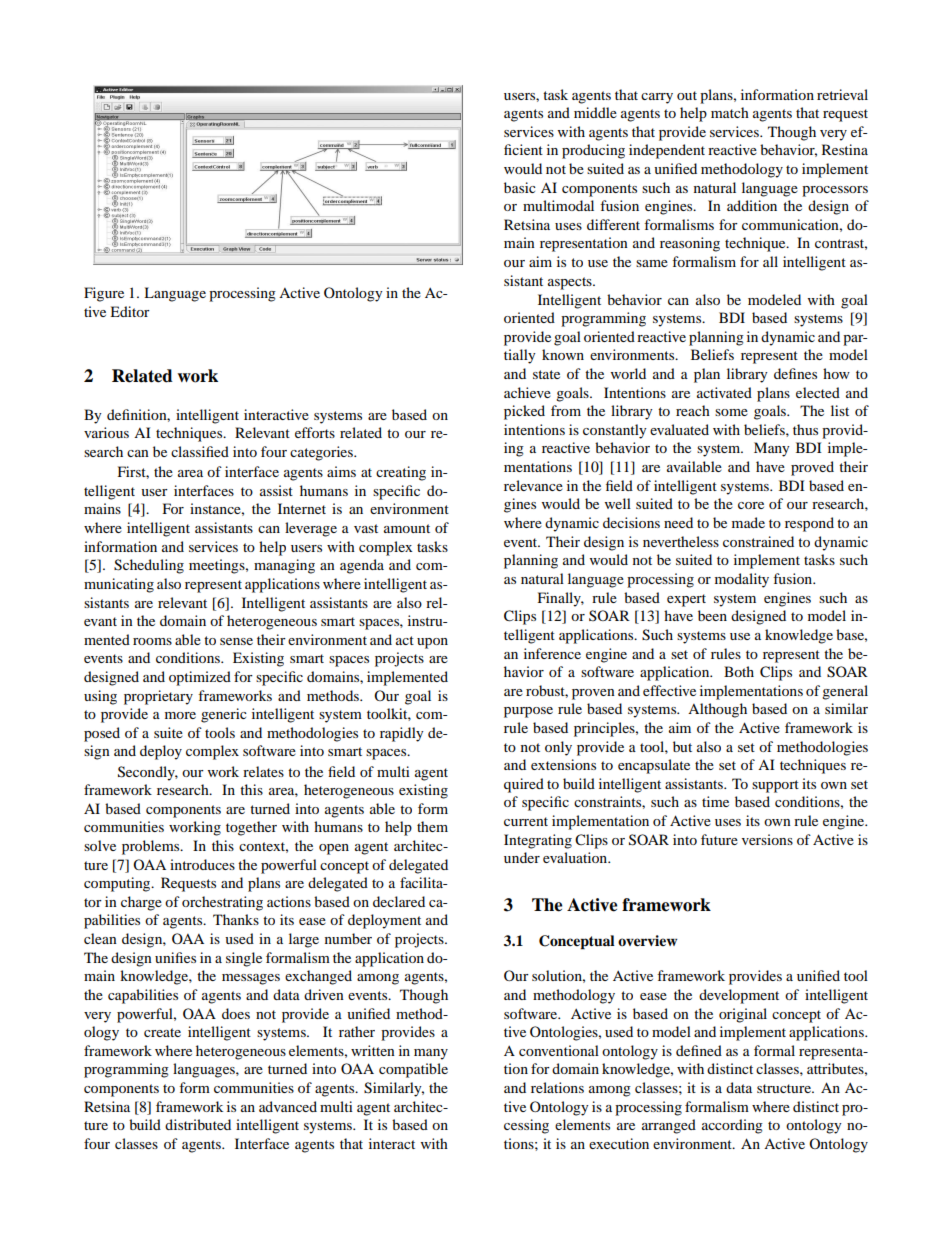 The height and width of the document is (1233, 952). I want to click on upon, so click(432, 643).
